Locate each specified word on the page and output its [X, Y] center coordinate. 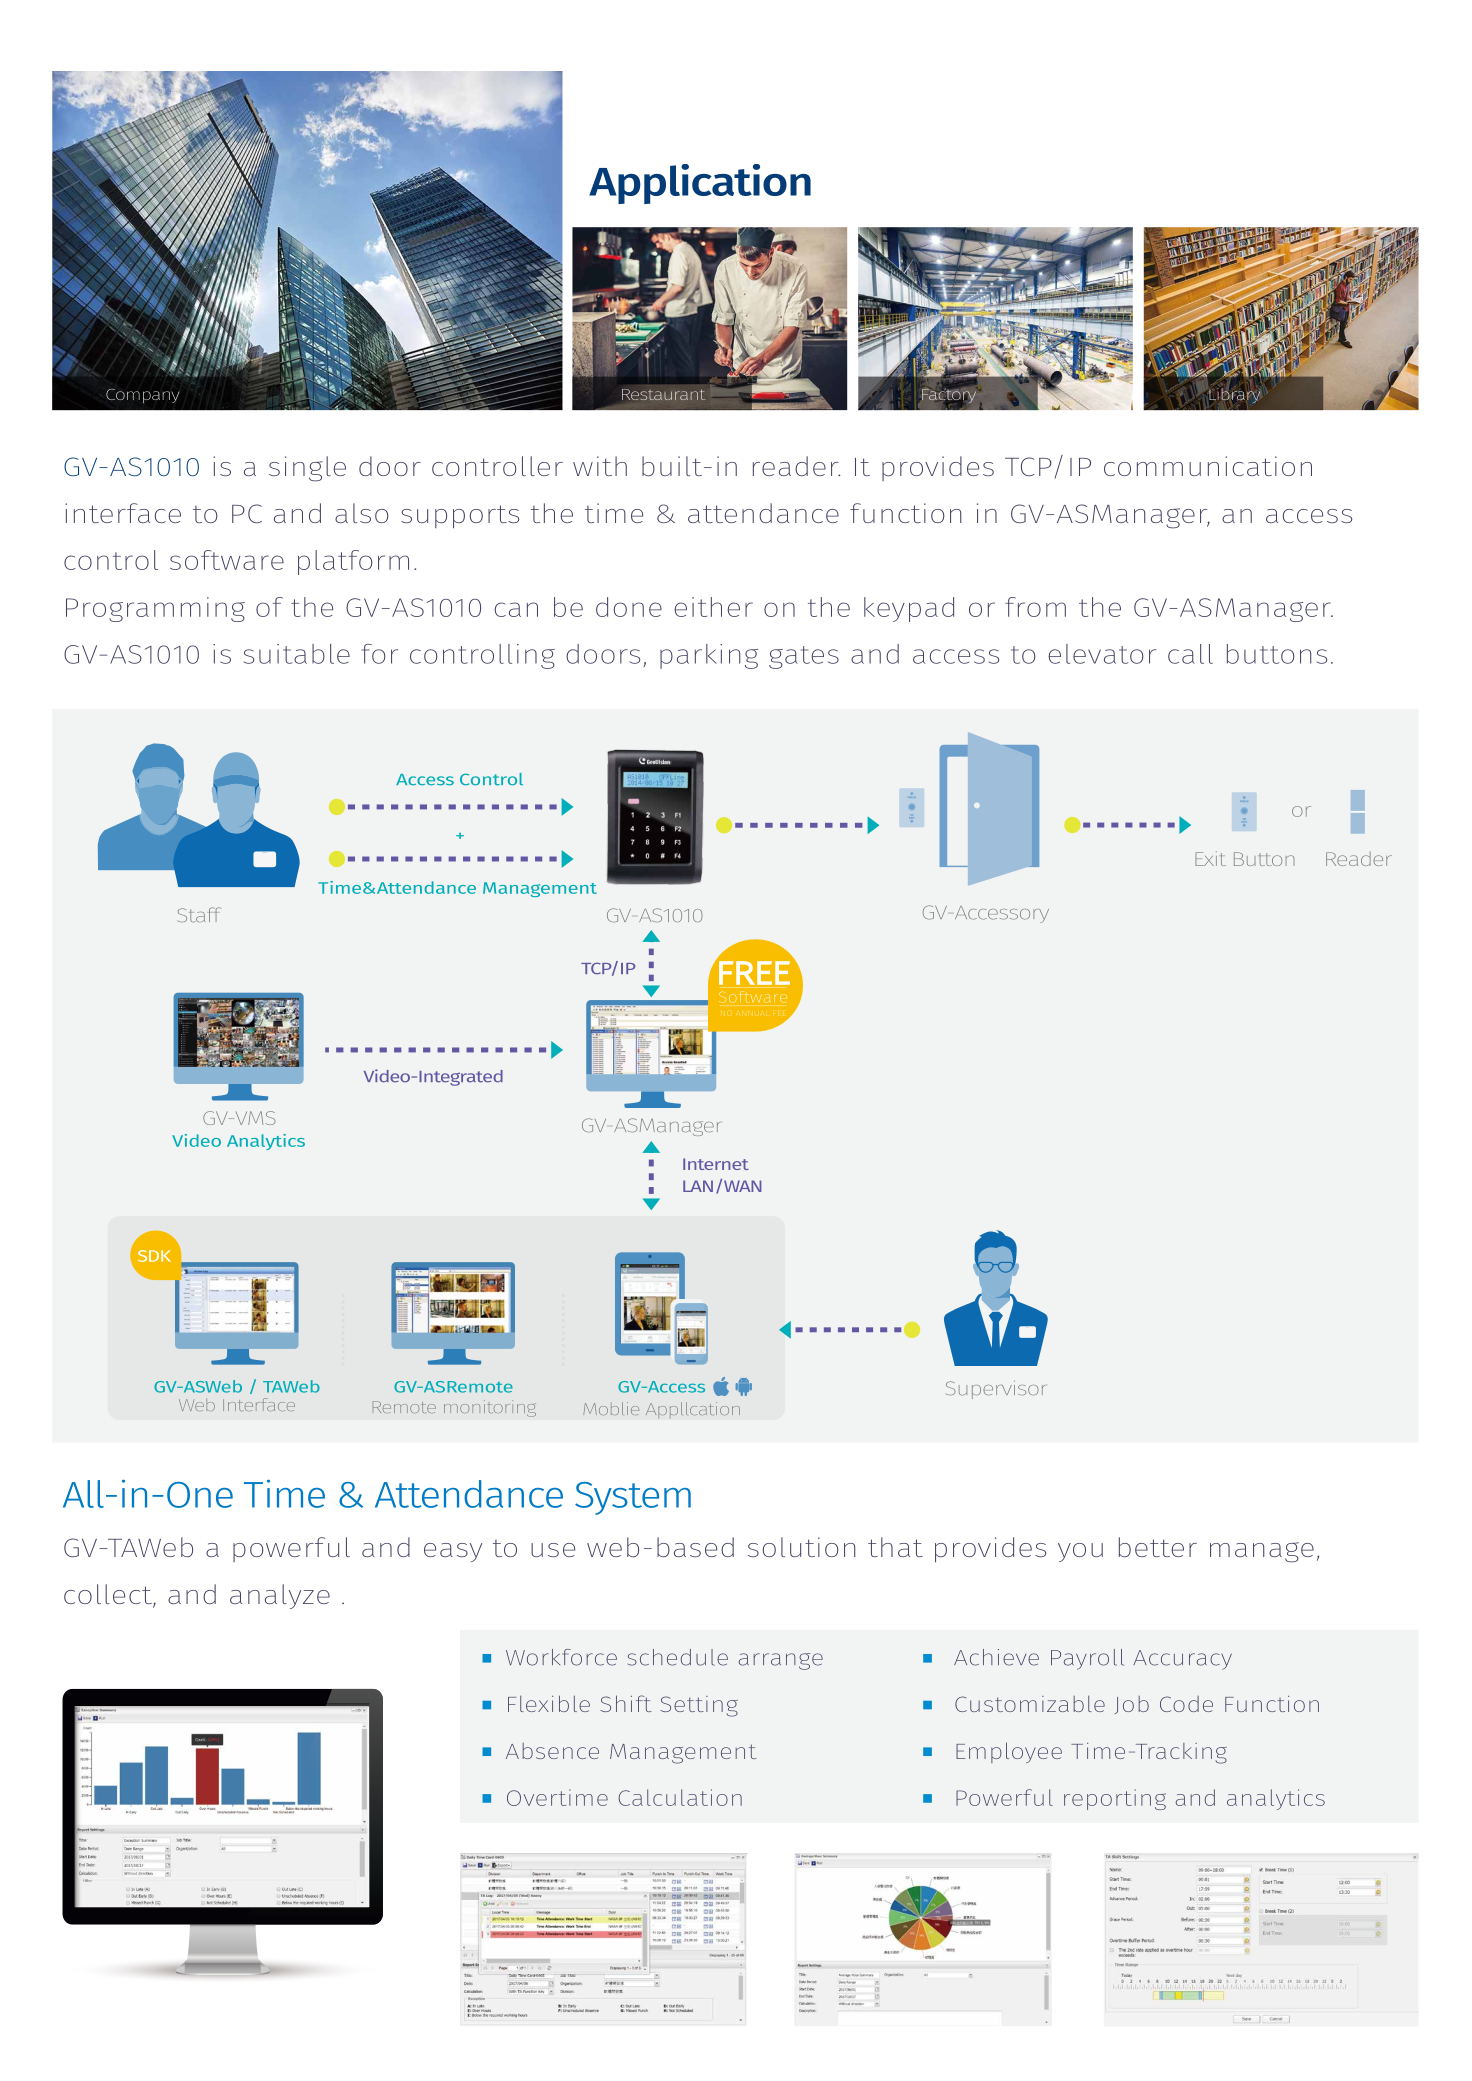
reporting [1115, 1799]
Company [143, 396]
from [1035, 607]
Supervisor [995, 1390]
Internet [716, 1164]
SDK [154, 1256]
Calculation [680, 1797]
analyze [280, 1596]
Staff [198, 915]
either [713, 607]
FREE [754, 973]
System [633, 1498]
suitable [297, 654]
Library [1235, 395]
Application [700, 184]
